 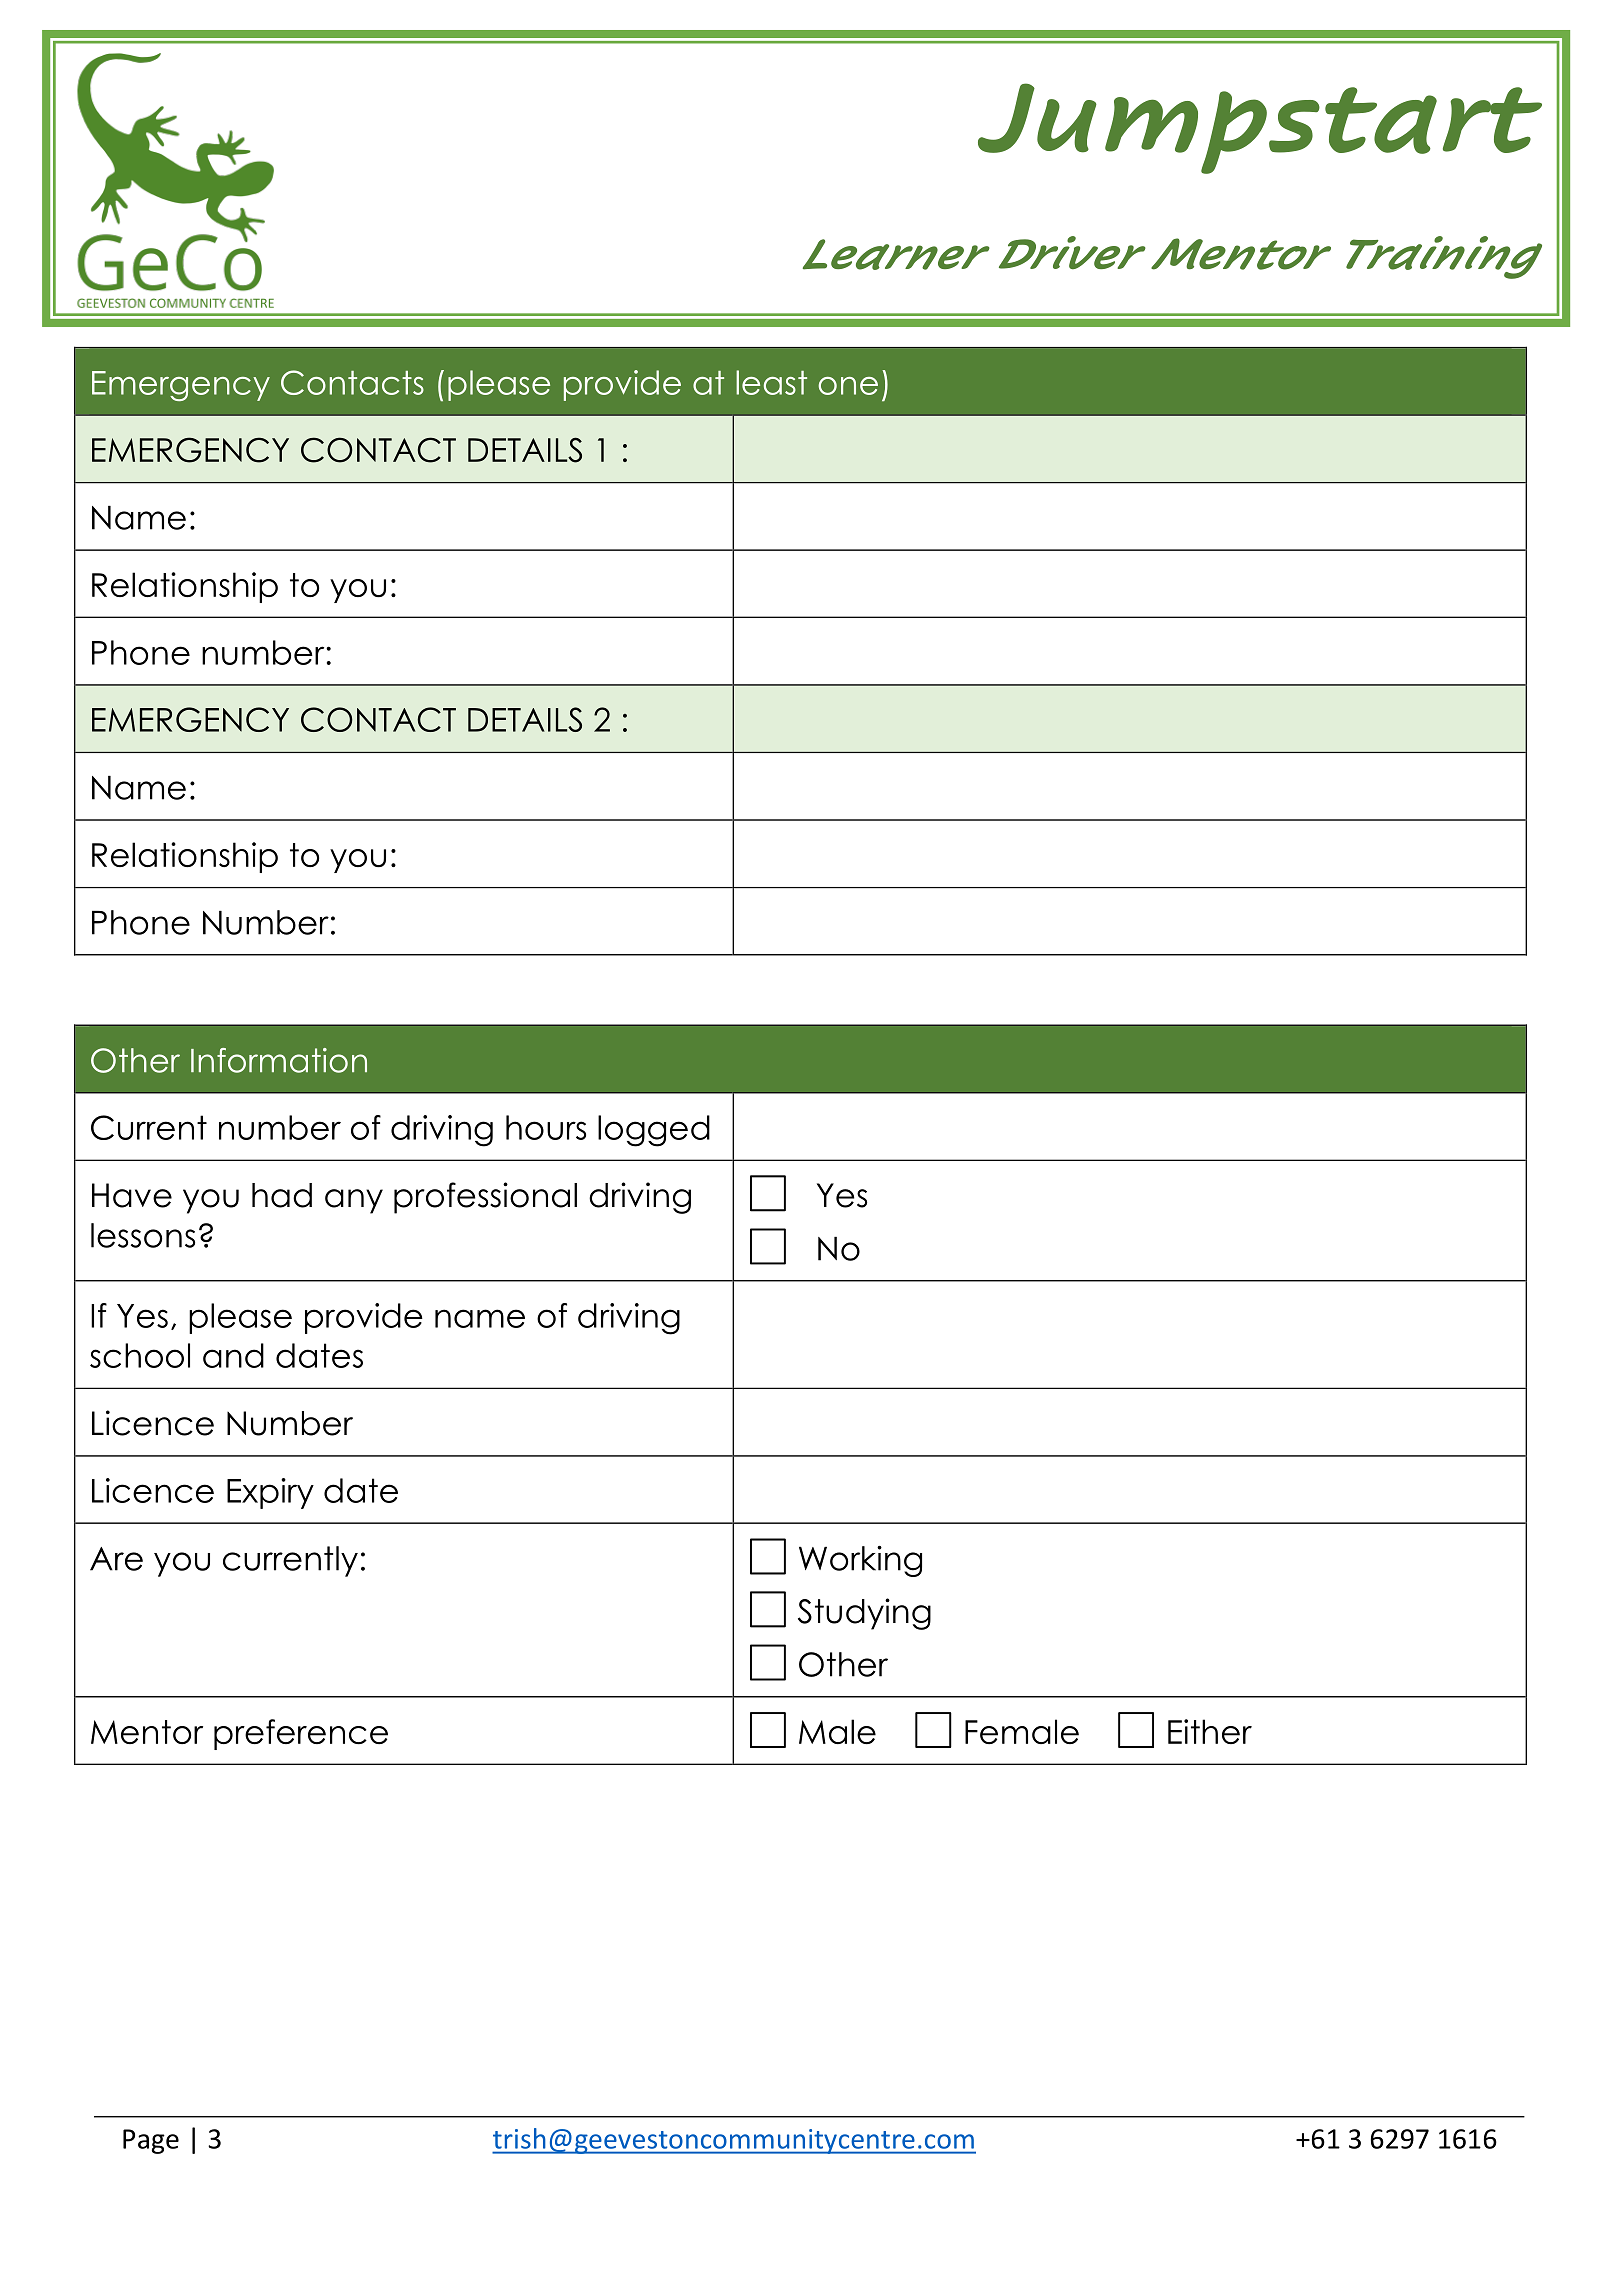 What do you see at coordinates (771, 382) in the screenshot?
I see `least` at bounding box center [771, 382].
